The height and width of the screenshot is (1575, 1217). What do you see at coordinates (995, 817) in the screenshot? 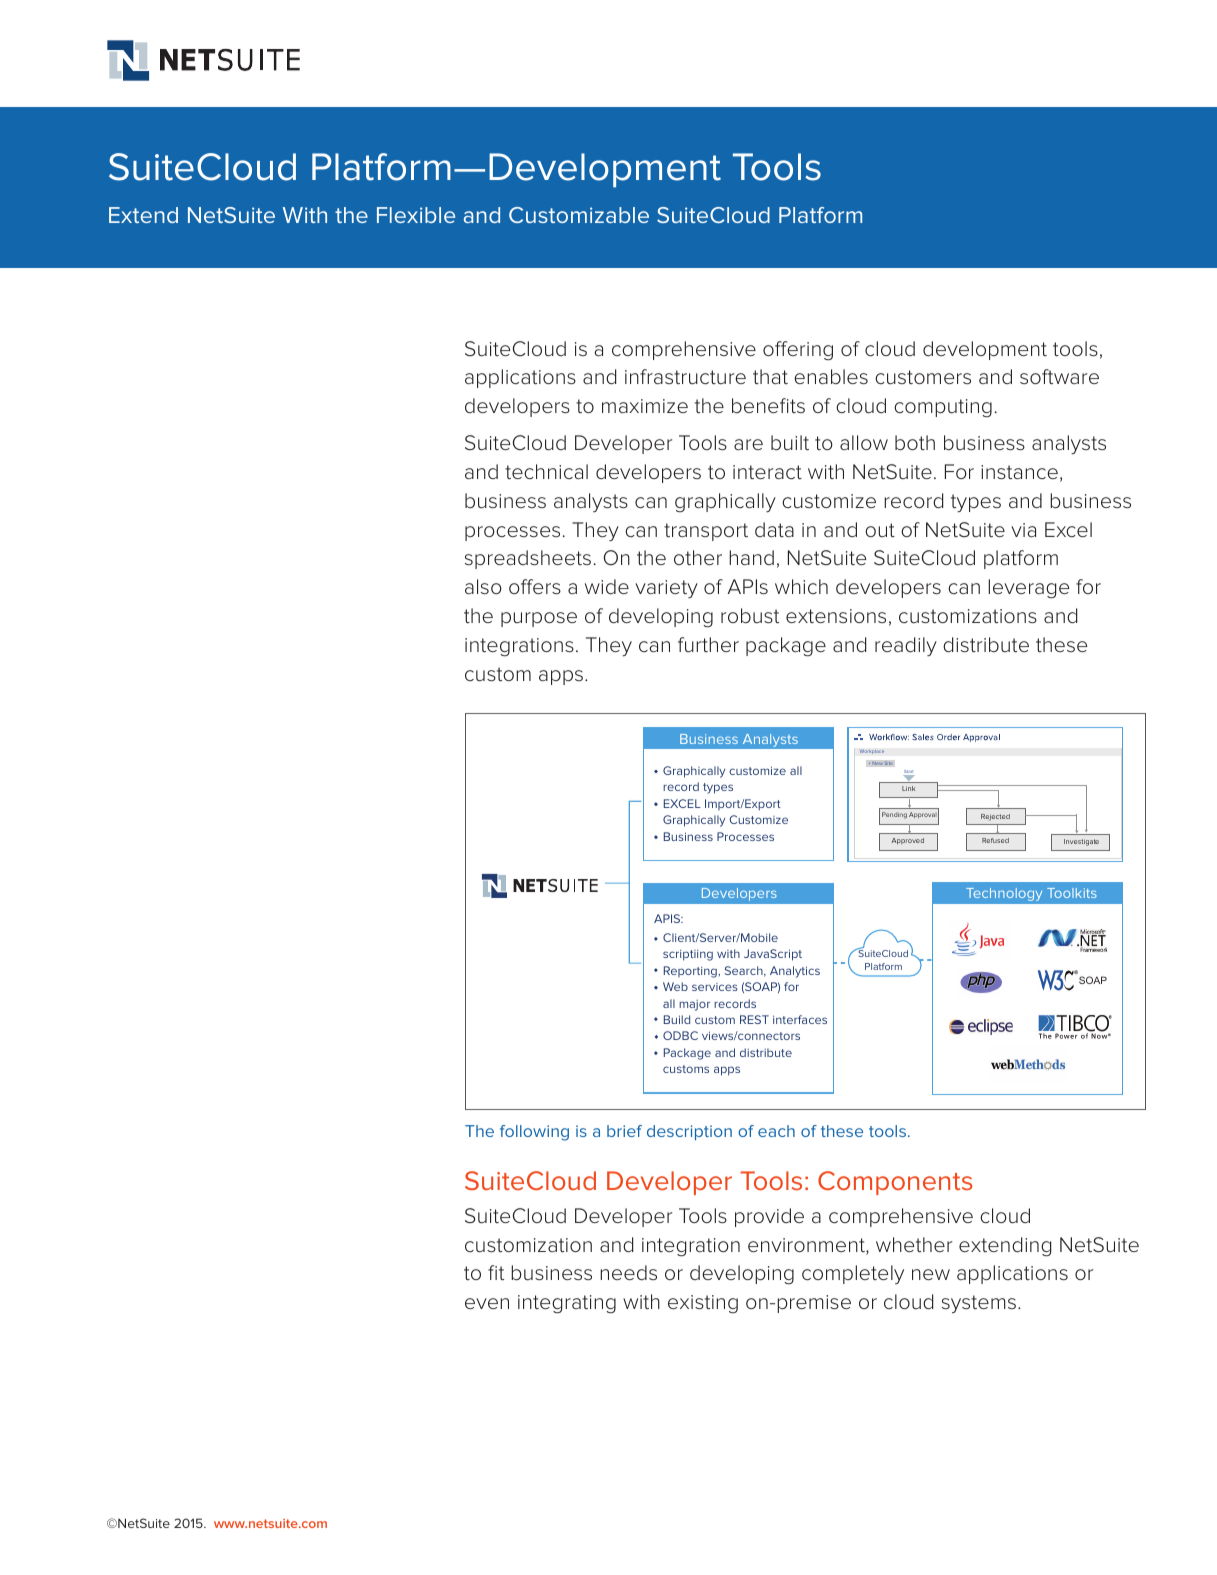
I see `Rejected` at bounding box center [995, 817].
